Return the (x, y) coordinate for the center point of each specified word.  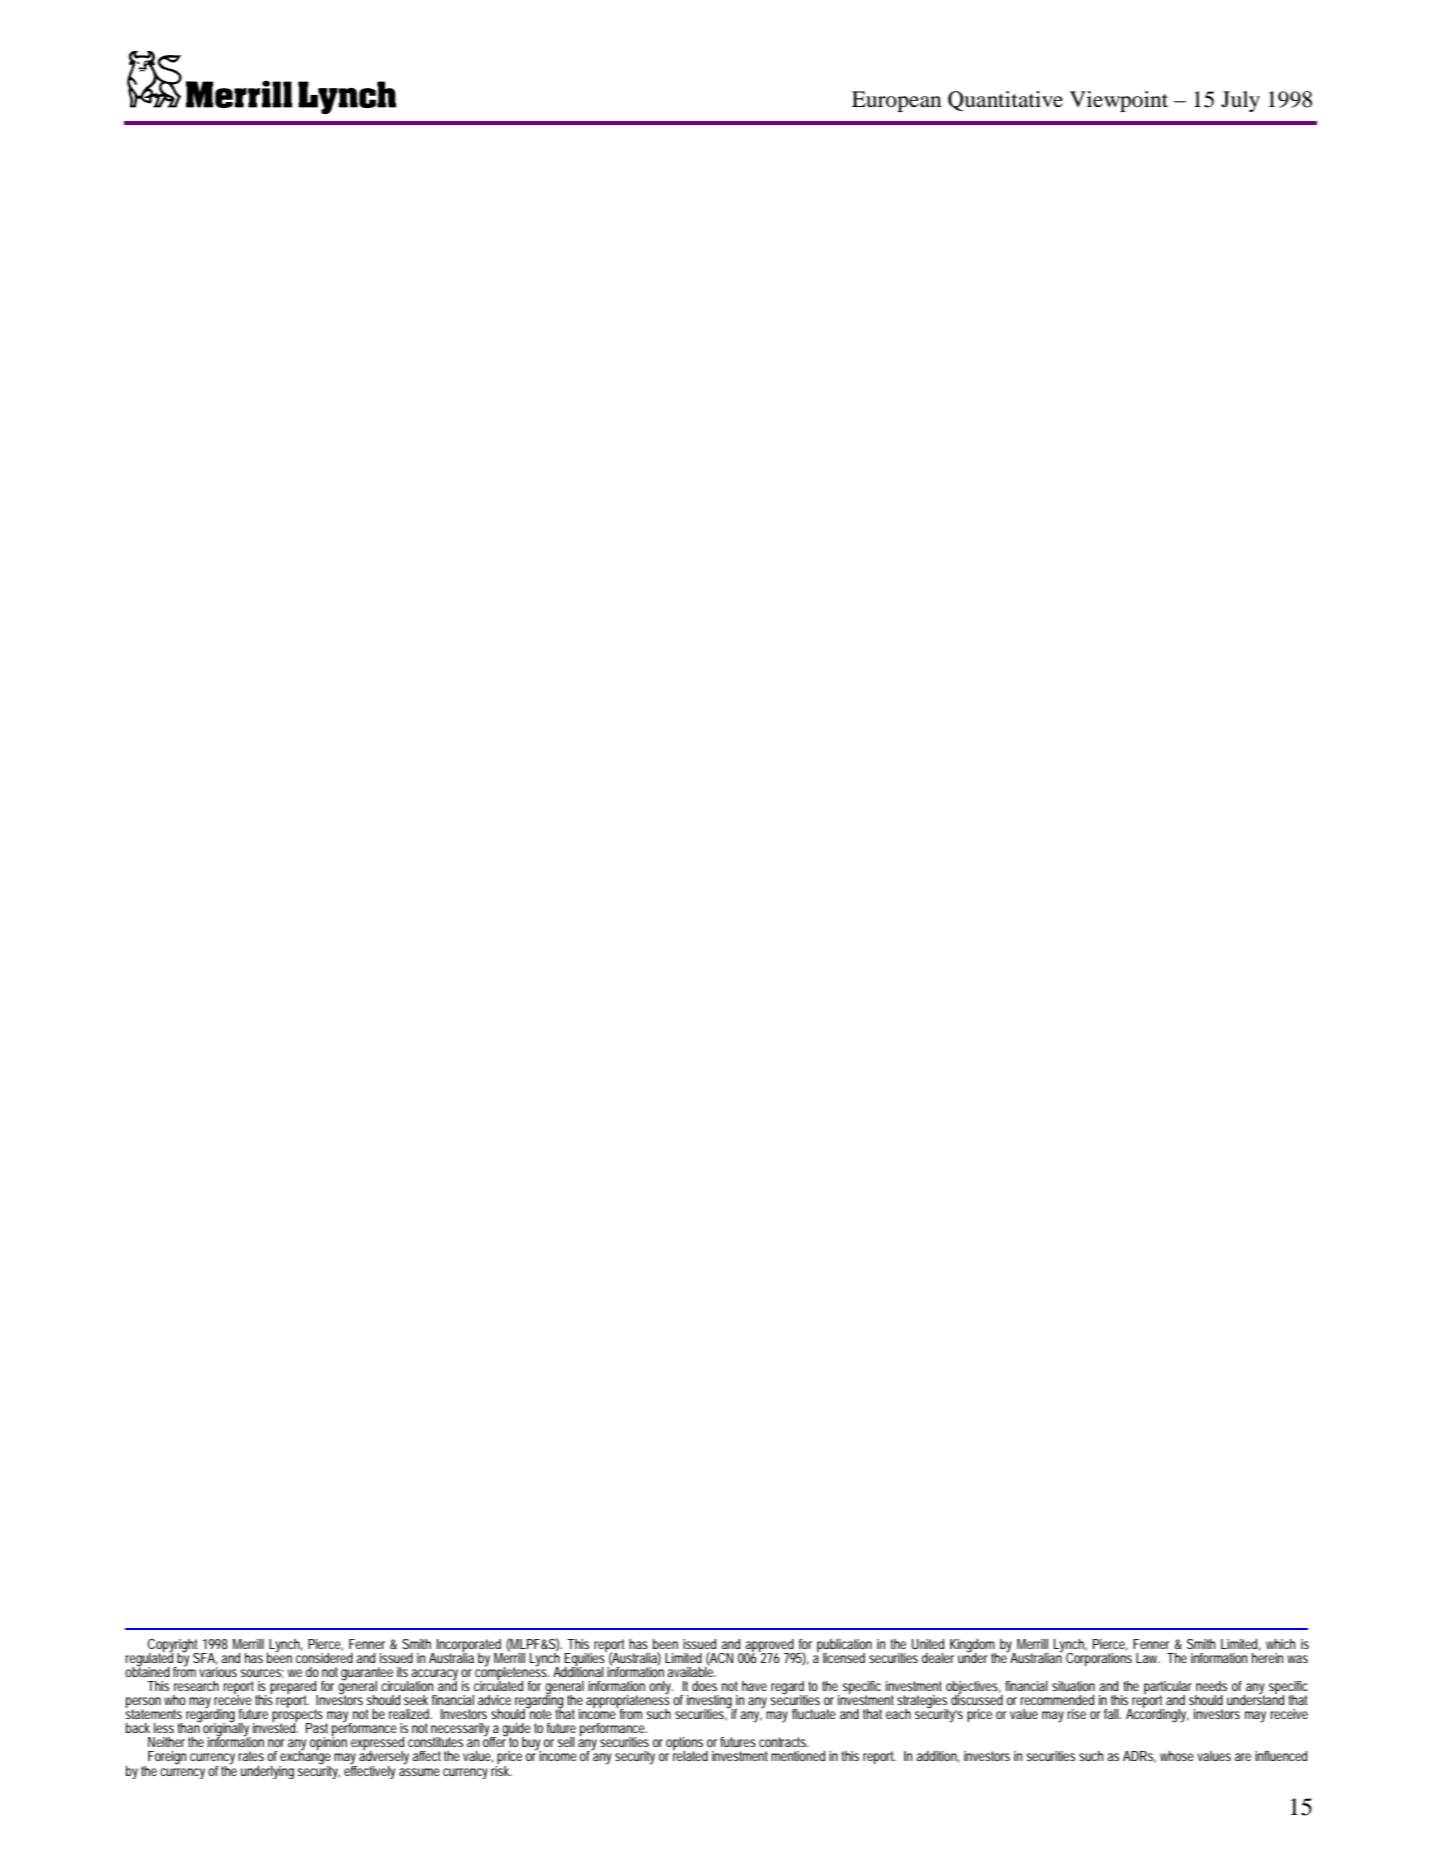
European (896, 101)
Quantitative (1005, 101)
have (754, 1686)
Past (317, 1728)
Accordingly (1157, 1714)
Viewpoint (1119, 101)
